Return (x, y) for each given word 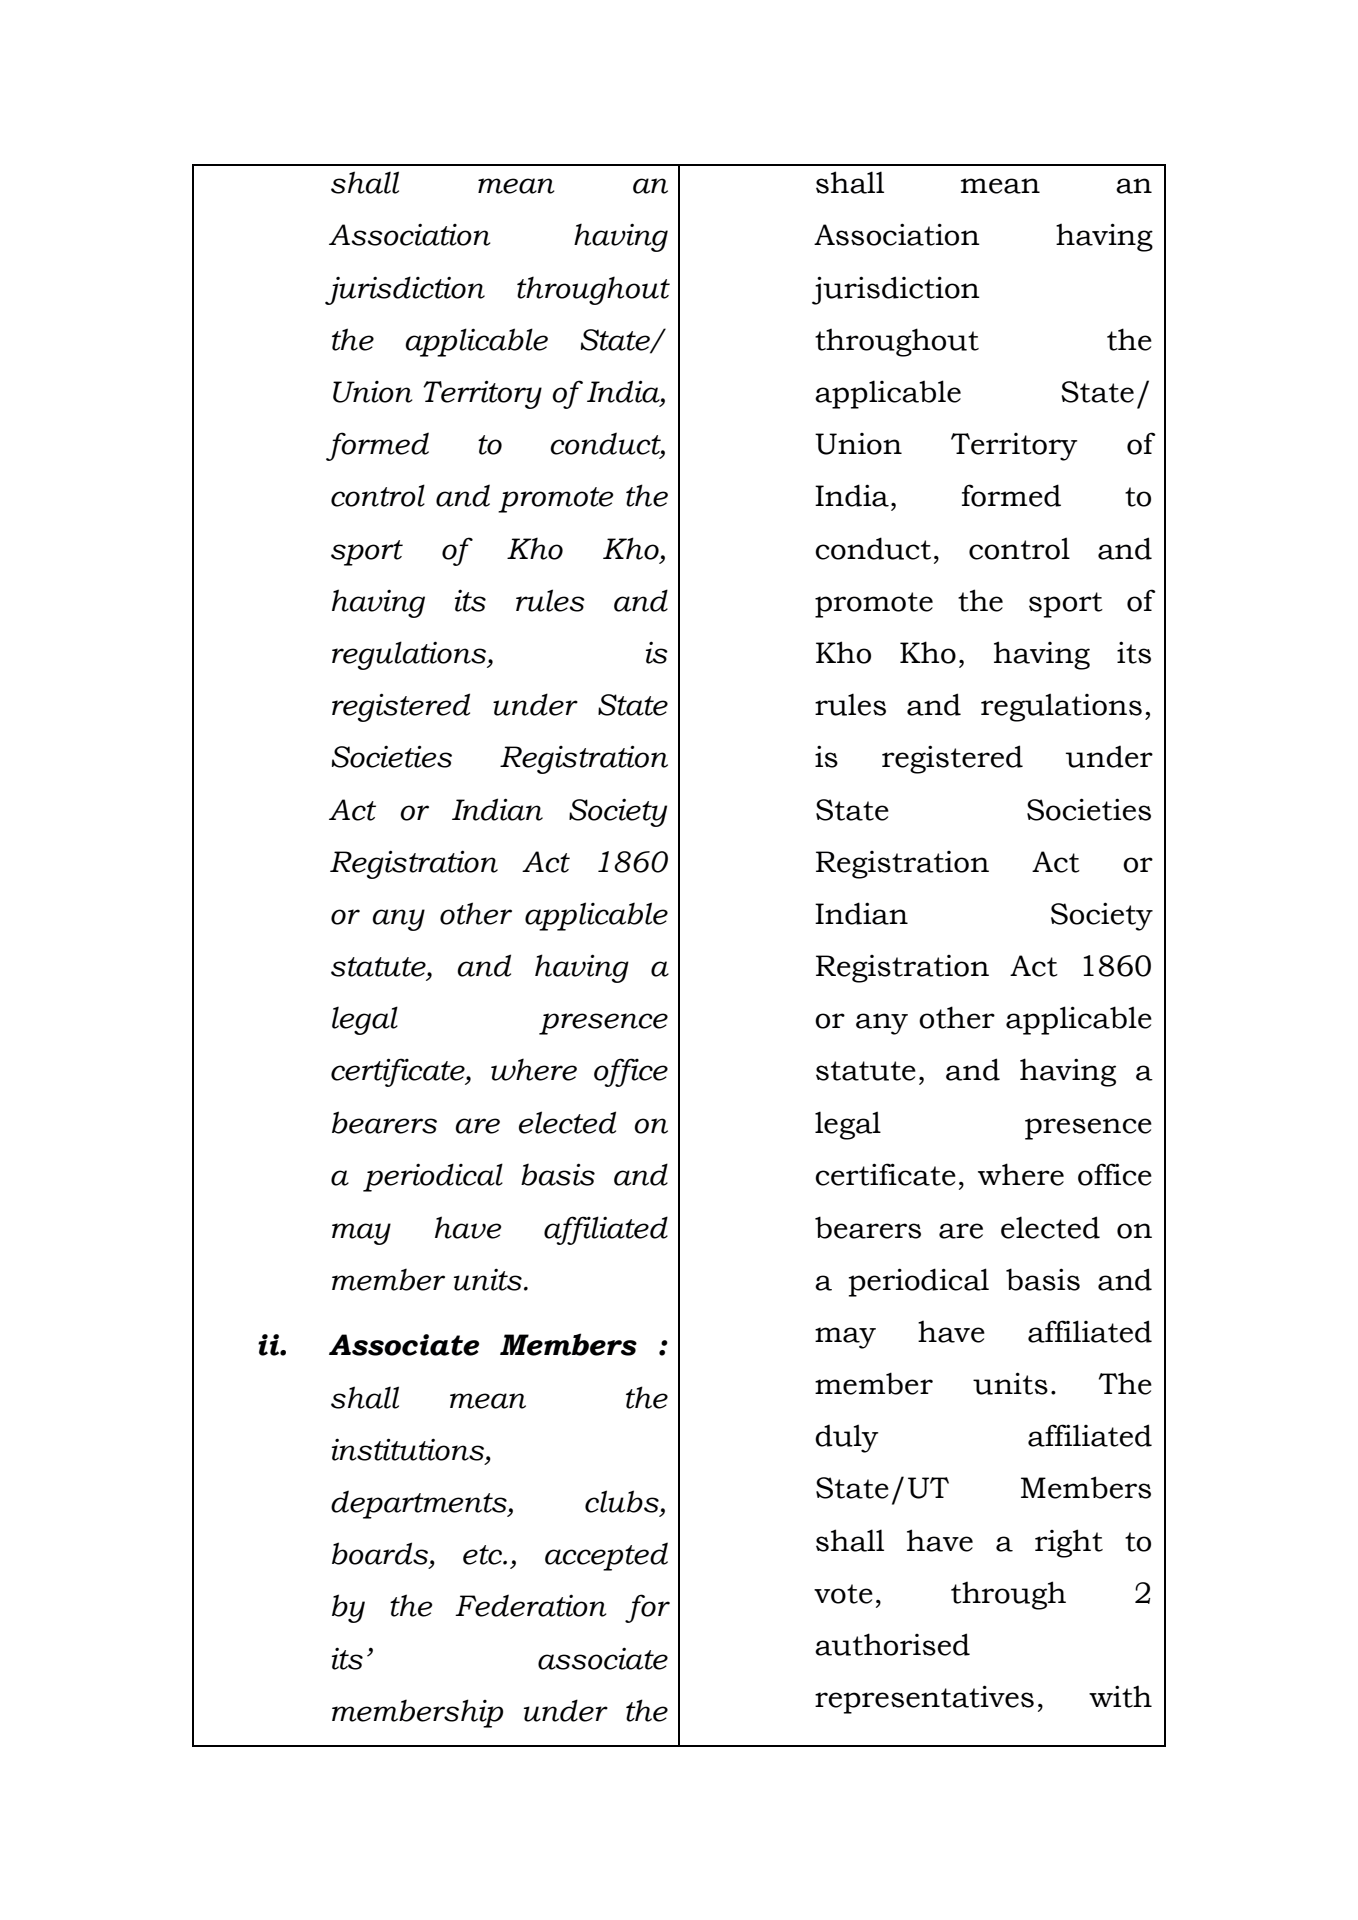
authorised (892, 1644)
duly (846, 1438)
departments (420, 1504)
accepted (606, 1556)
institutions (409, 1450)
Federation (531, 1605)
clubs (622, 1501)
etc (483, 1555)
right (1069, 1543)
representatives (924, 1699)
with (1120, 1696)
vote (843, 1594)
